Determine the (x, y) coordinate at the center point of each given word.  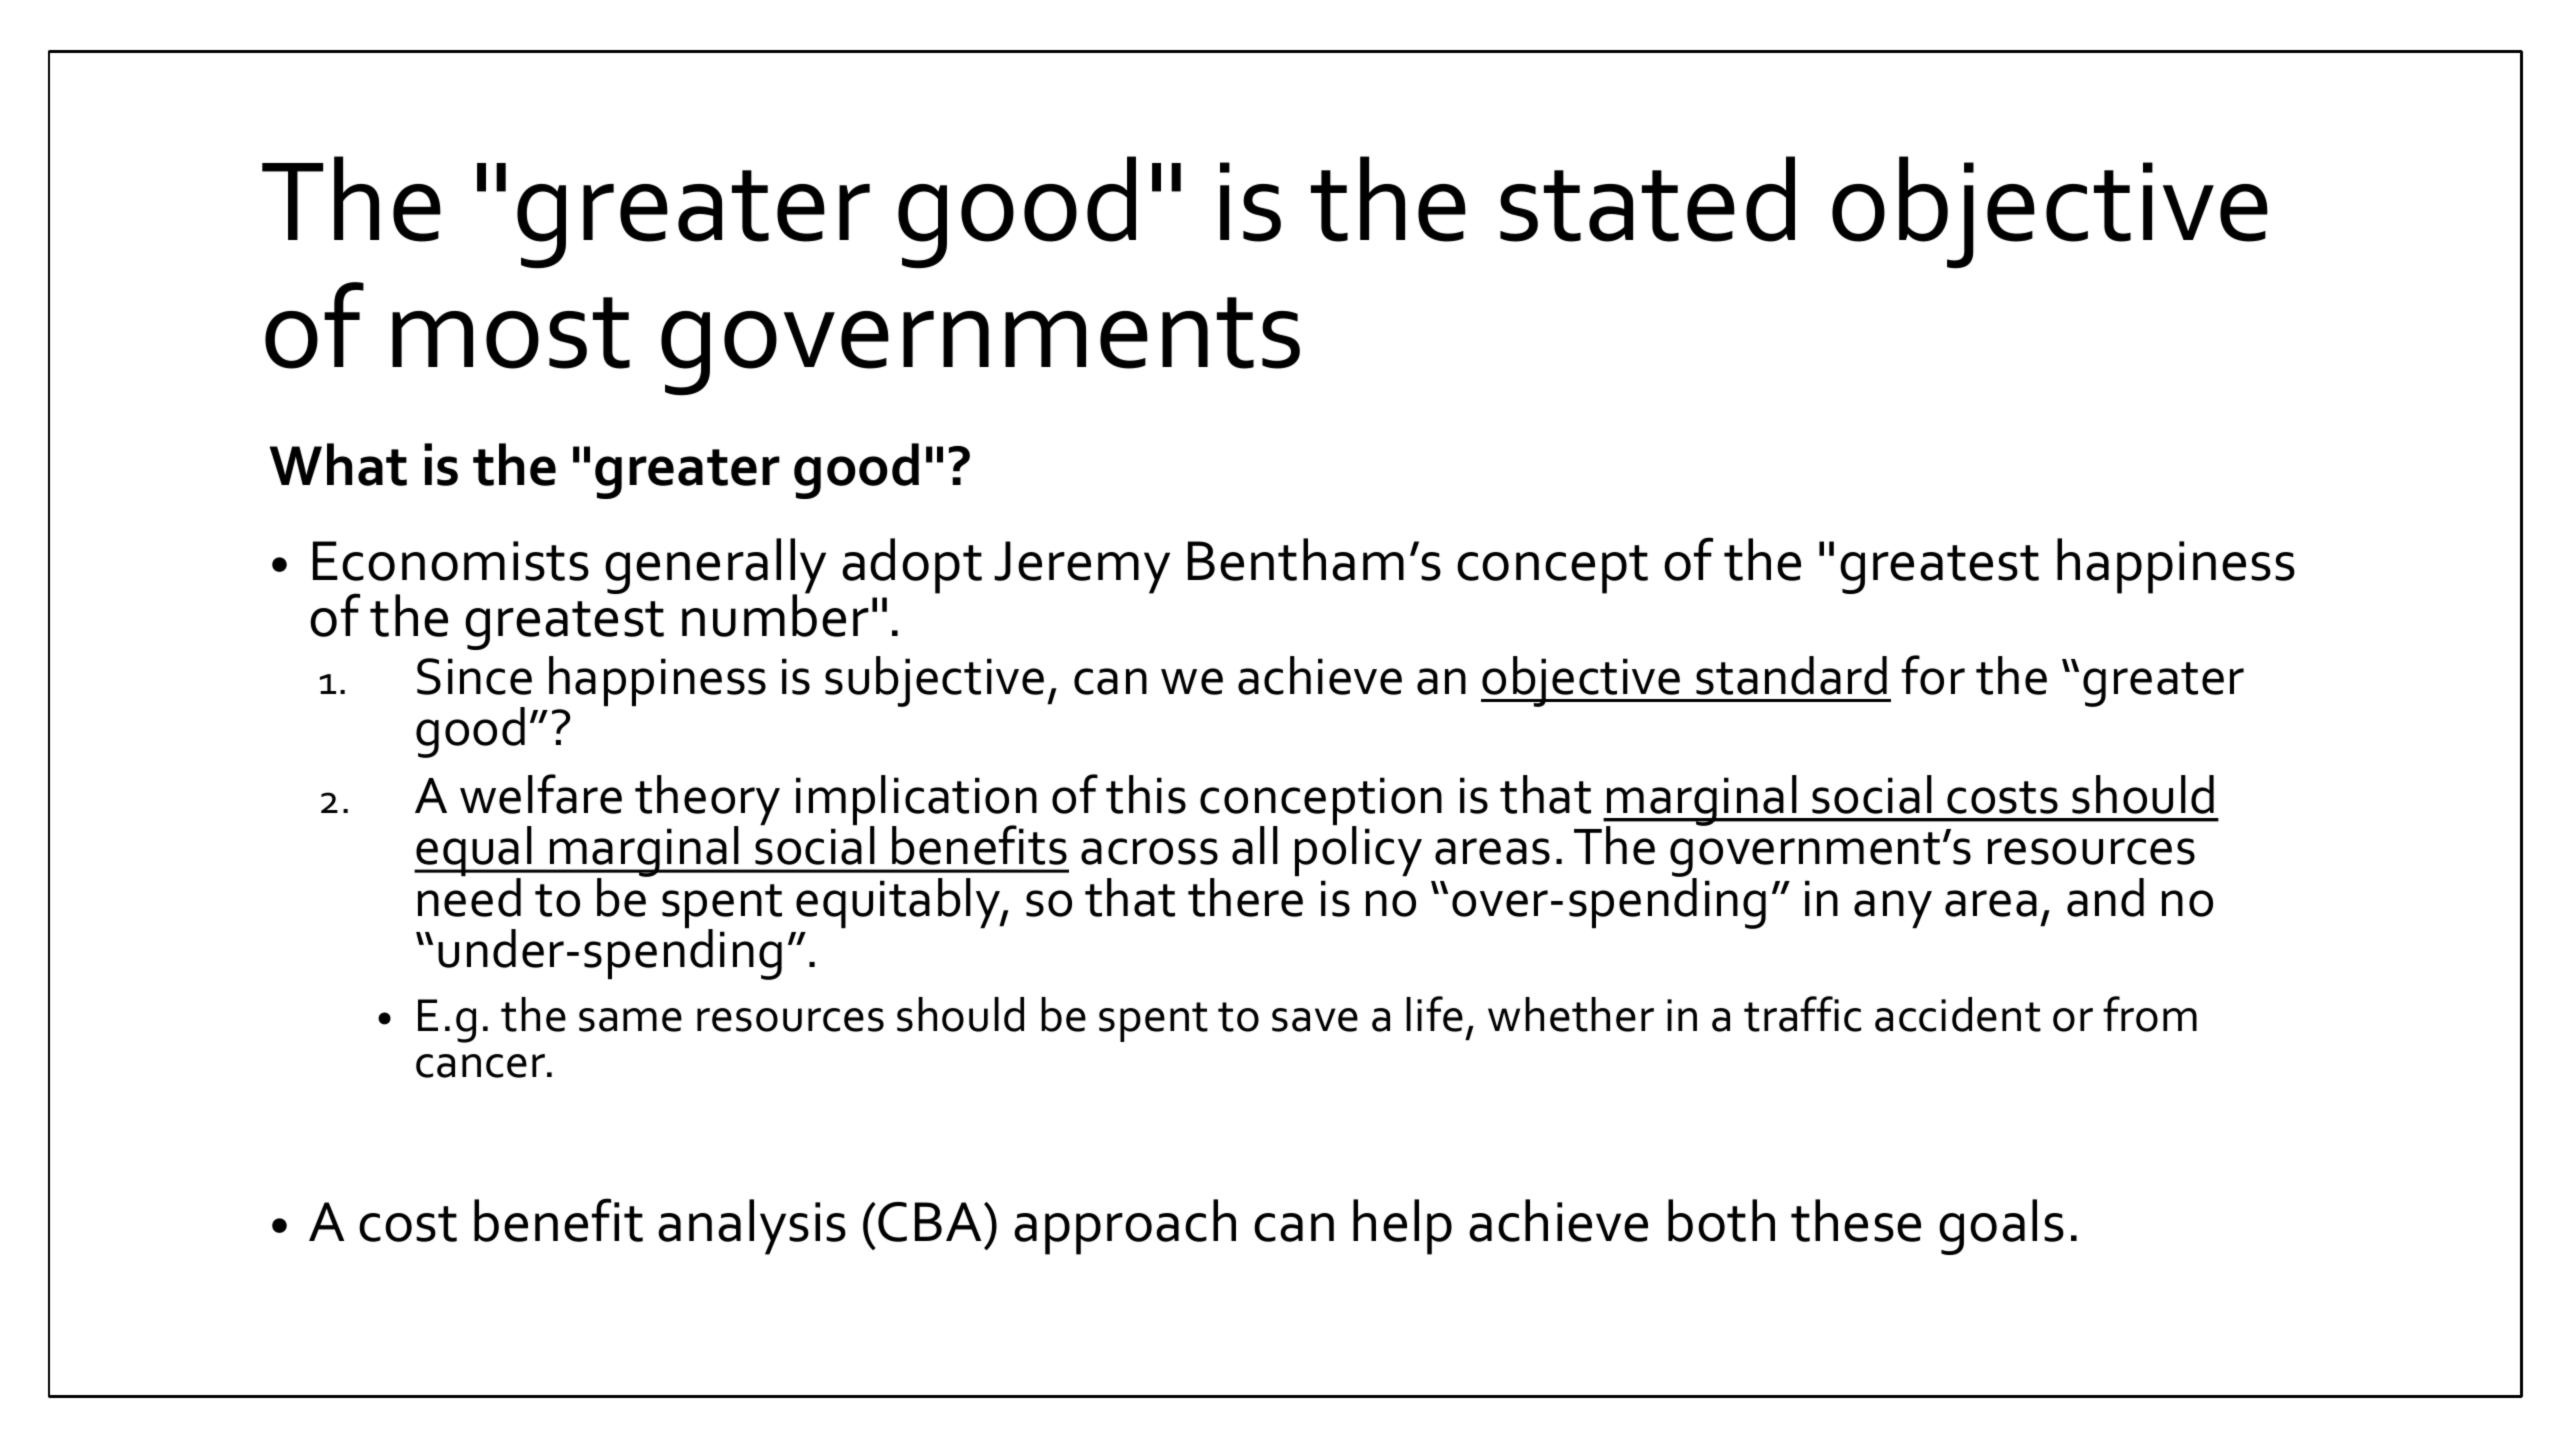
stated (1647, 199)
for (1933, 675)
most (511, 333)
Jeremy (1082, 567)
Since (474, 676)
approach (1125, 1227)
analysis (752, 1227)
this (1146, 794)
